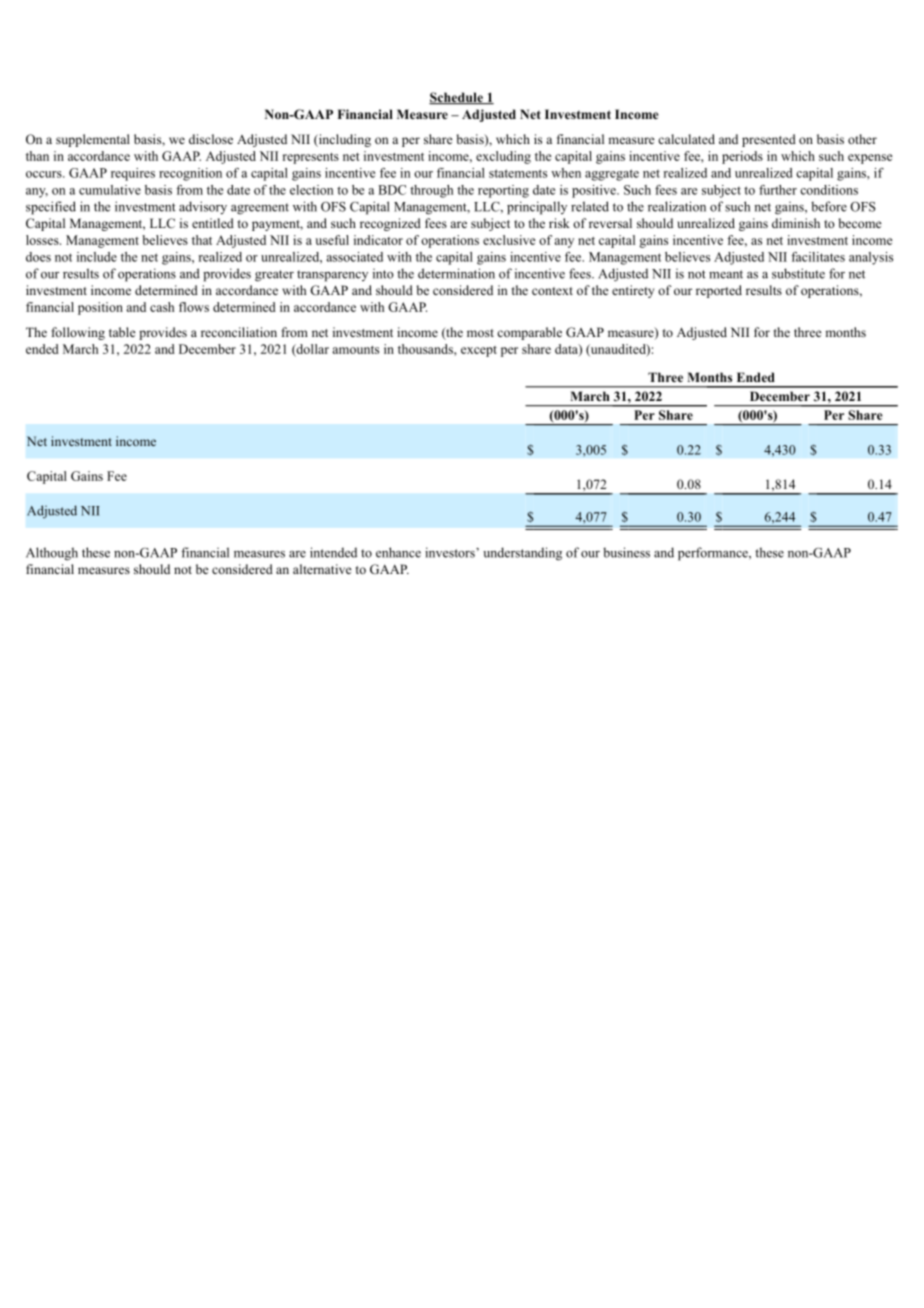 Image resolution: width=924 pixels, height=1308 pixels. What do you see at coordinates (52, 554) in the document?
I see `Although` at bounding box center [52, 554].
